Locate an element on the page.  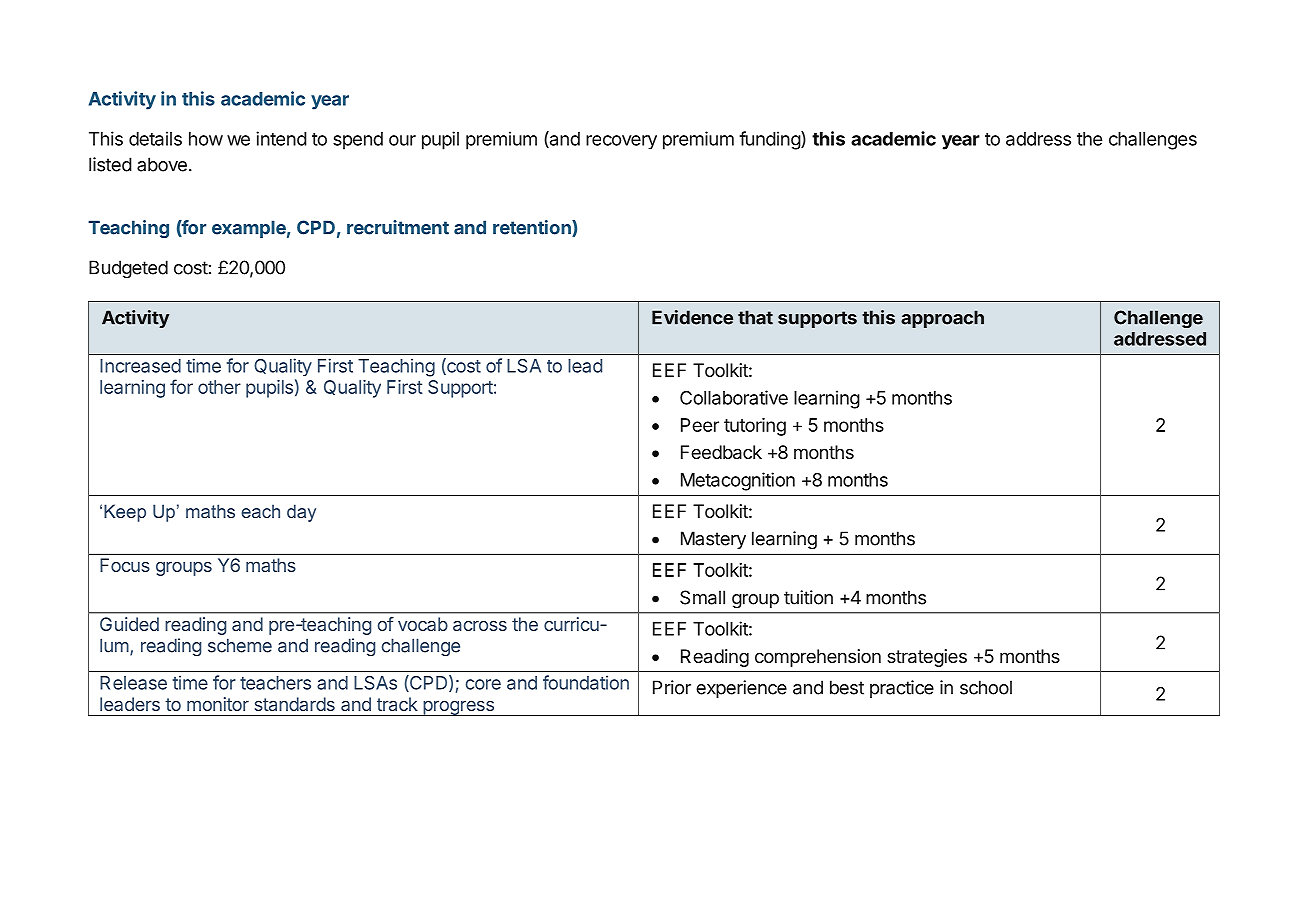
tutoring is located at coordinates (755, 427).
